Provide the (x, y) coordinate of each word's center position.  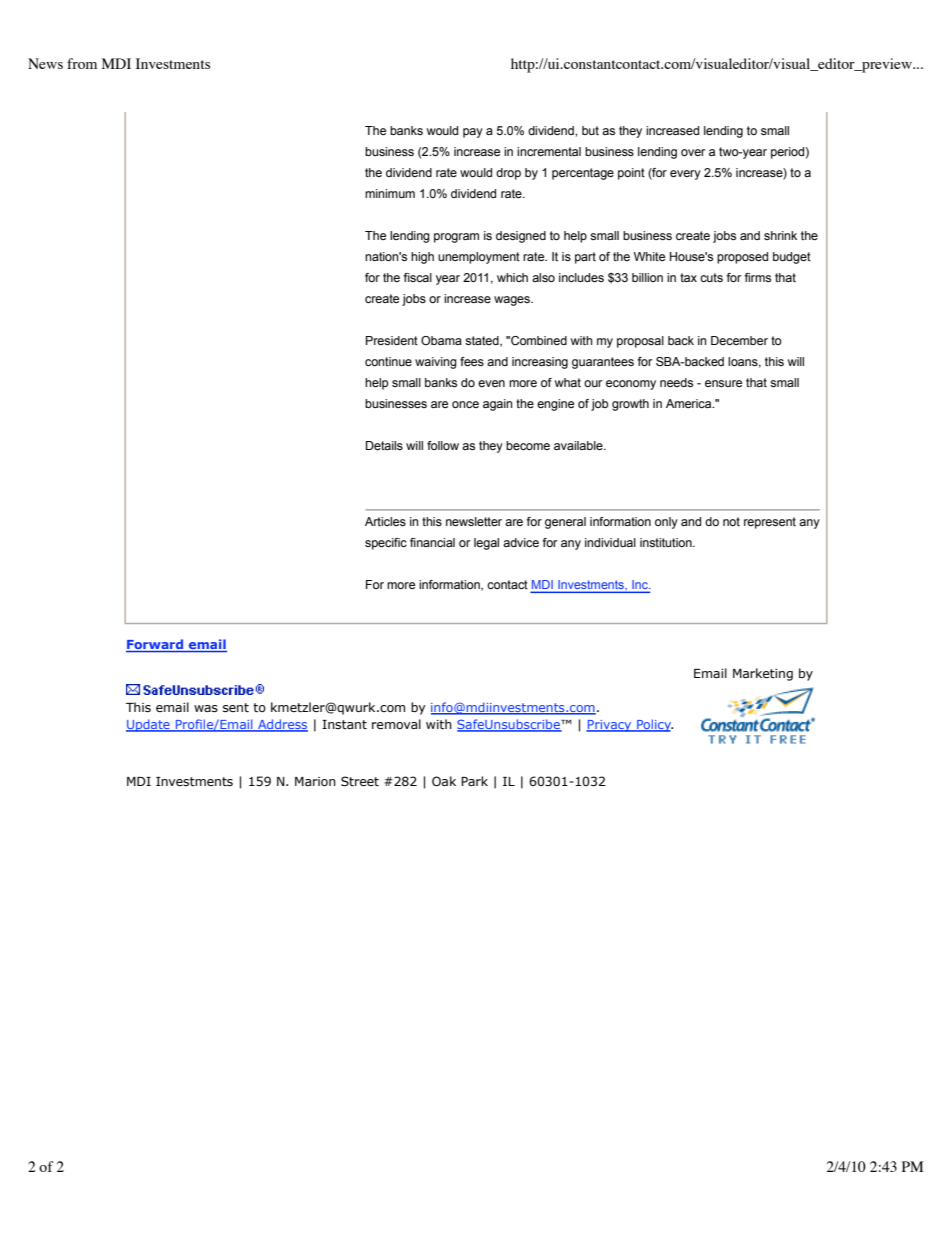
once (465, 404)
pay (473, 133)
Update (149, 725)
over (693, 152)
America (690, 403)
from (82, 63)
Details (384, 445)
